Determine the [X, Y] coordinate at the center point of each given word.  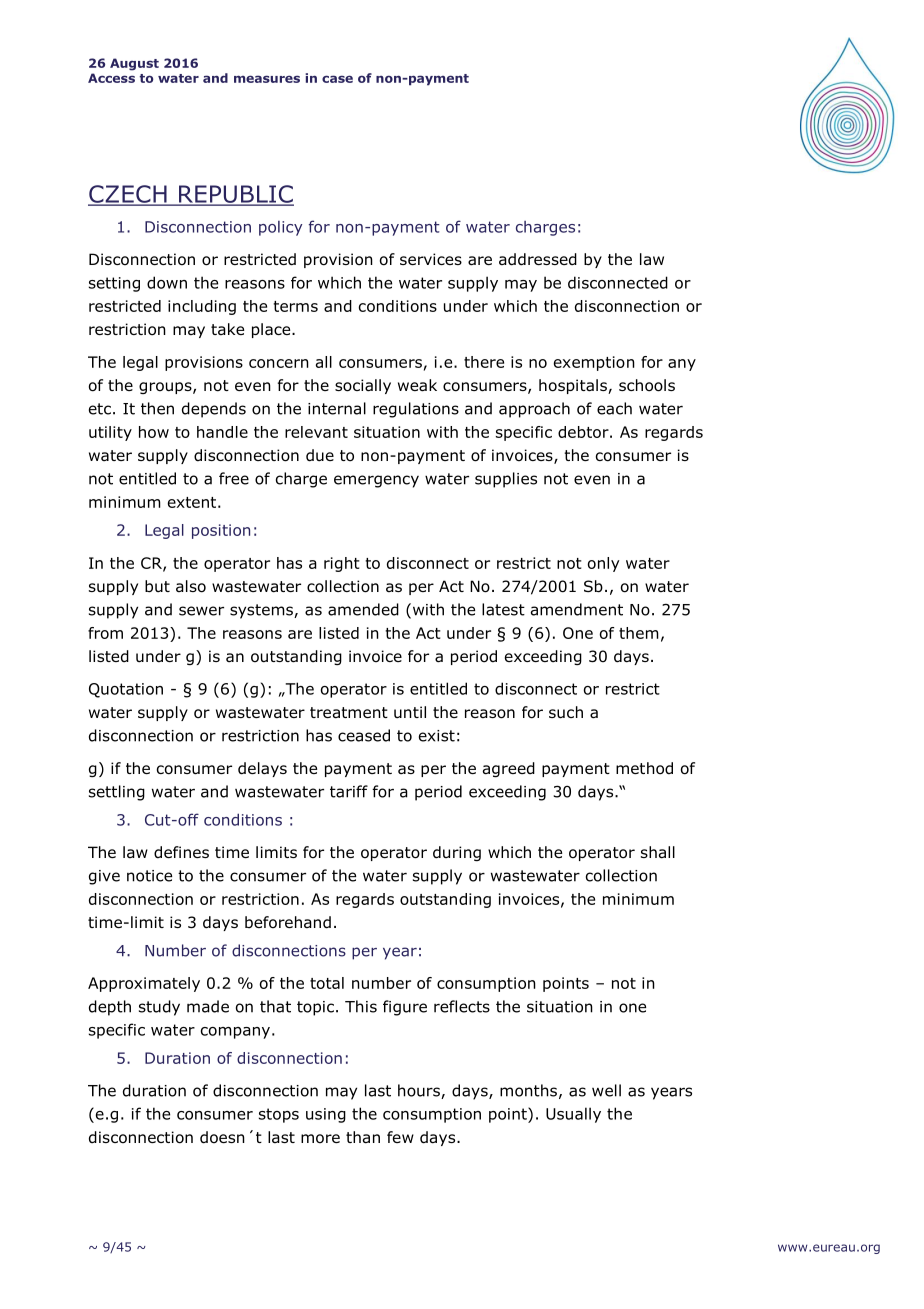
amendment [577, 609]
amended [363, 609]
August [134, 64]
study [159, 1008]
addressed [538, 259]
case [337, 79]
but [157, 586]
